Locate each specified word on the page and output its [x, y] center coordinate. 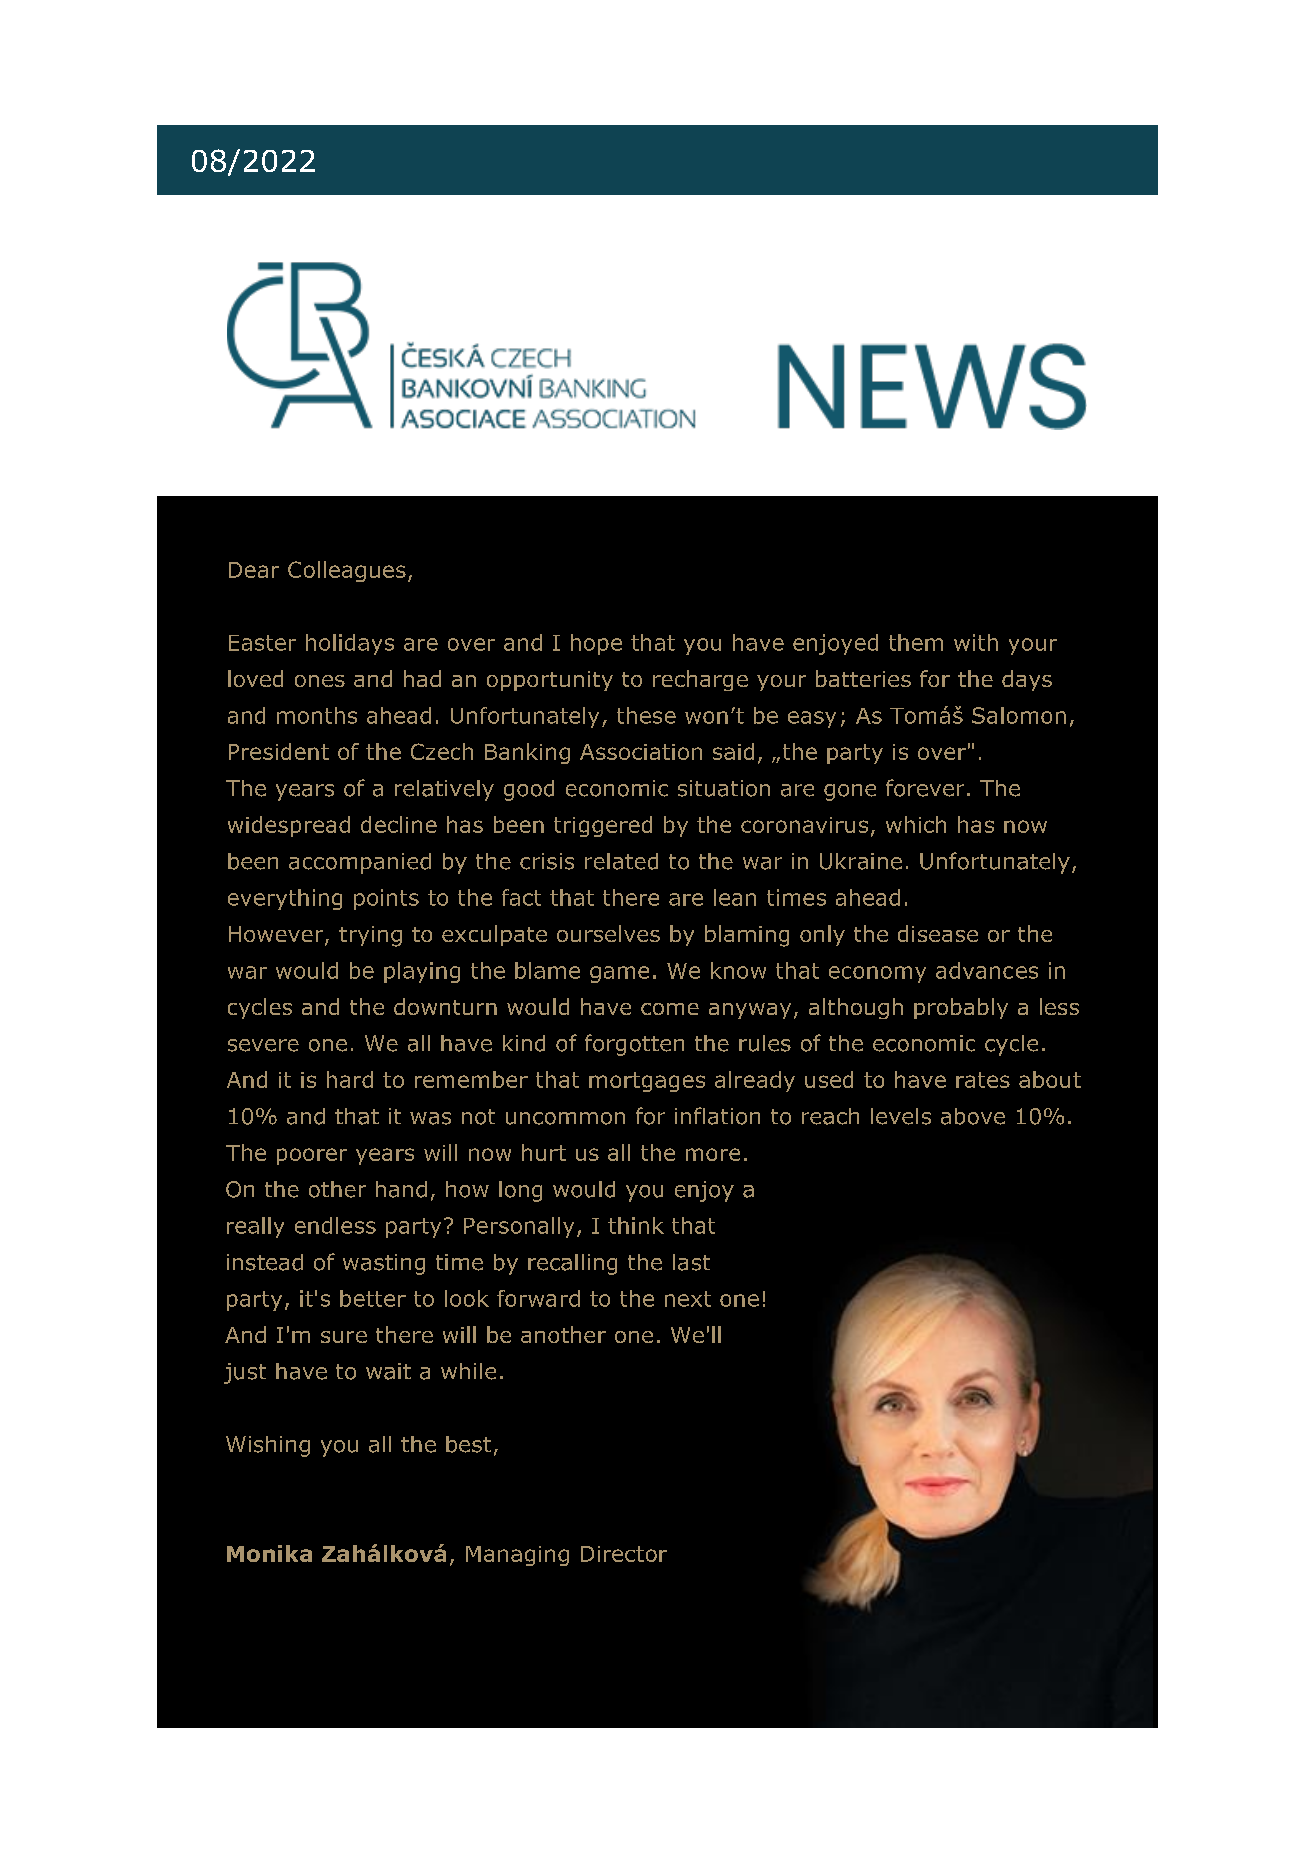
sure [344, 1337]
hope [596, 644]
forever [925, 788]
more [713, 1154]
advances [987, 970]
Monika [269, 1553]
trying [370, 936]
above [973, 1116]
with [976, 642]
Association [641, 752]
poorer [312, 1156]
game [619, 974]
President [279, 751]
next [688, 1299]
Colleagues [347, 571]
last [691, 1262]
